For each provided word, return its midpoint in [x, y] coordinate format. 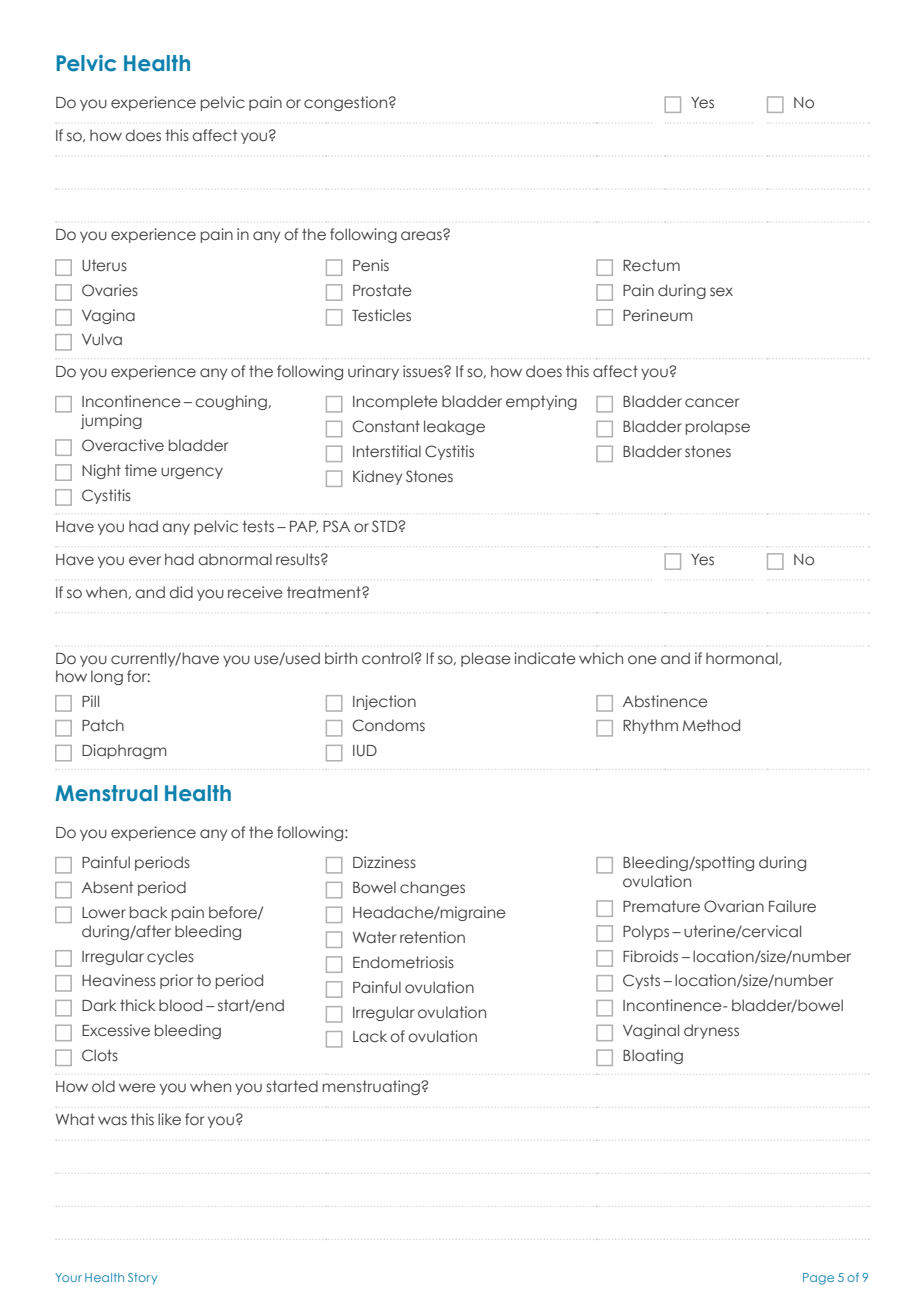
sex [721, 292]
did [181, 592]
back [148, 912]
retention [432, 937]
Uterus [104, 265]
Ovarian [734, 906]
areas [422, 235]
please [486, 659]
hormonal [743, 658]
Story [142, 1278]
